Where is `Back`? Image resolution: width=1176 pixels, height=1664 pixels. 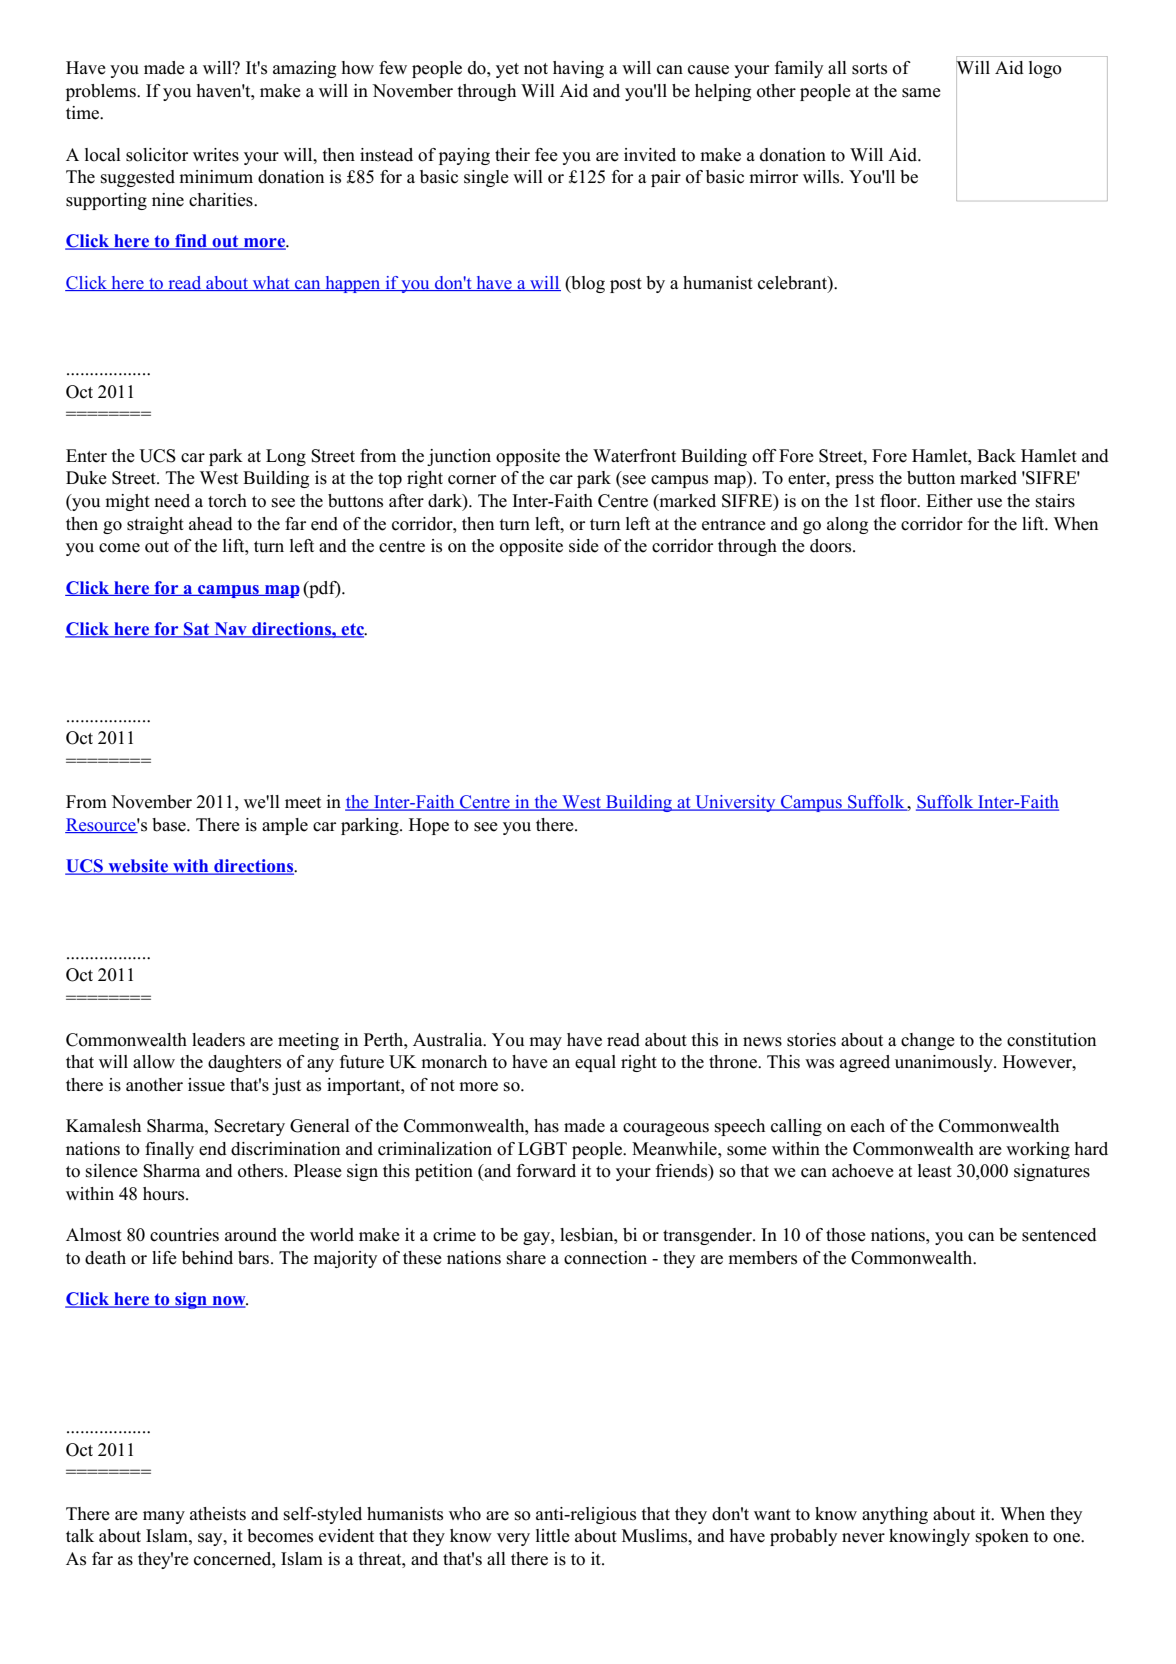
Back is located at coordinates (996, 456).
